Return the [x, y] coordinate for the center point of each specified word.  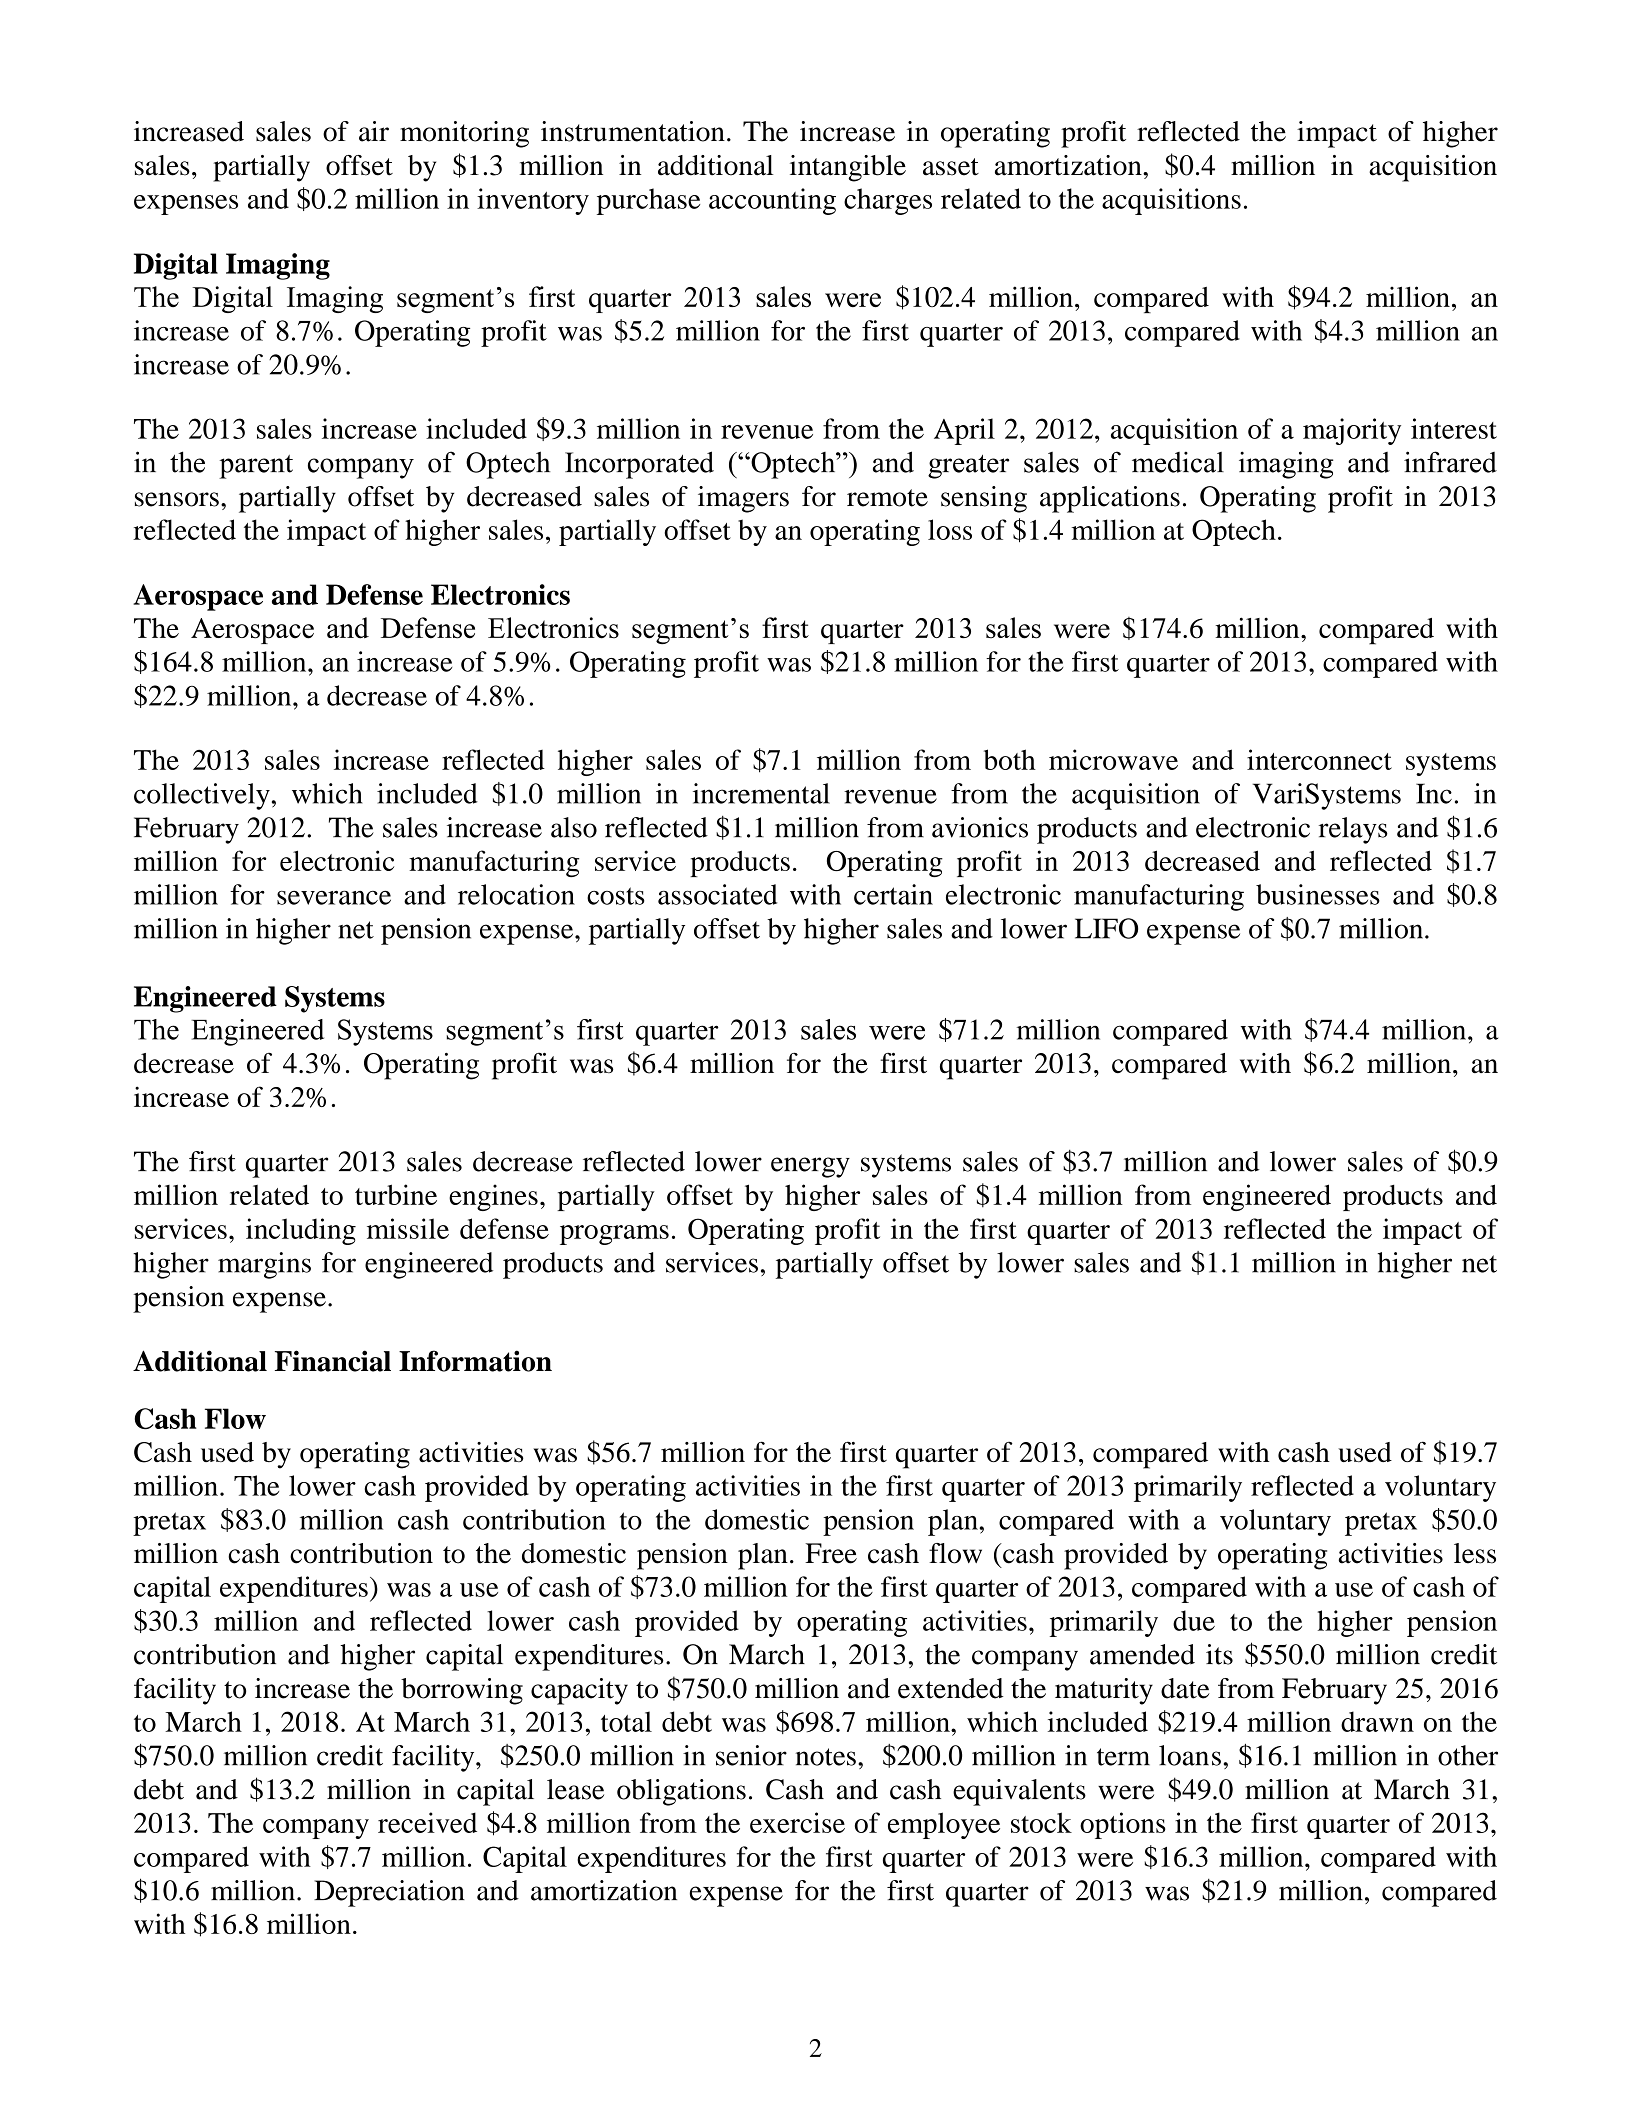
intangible [848, 168]
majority [1352, 431]
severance [334, 898]
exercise [797, 1822]
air [374, 131]
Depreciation [389, 1893]
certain [893, 894]
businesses [1318, 894]
